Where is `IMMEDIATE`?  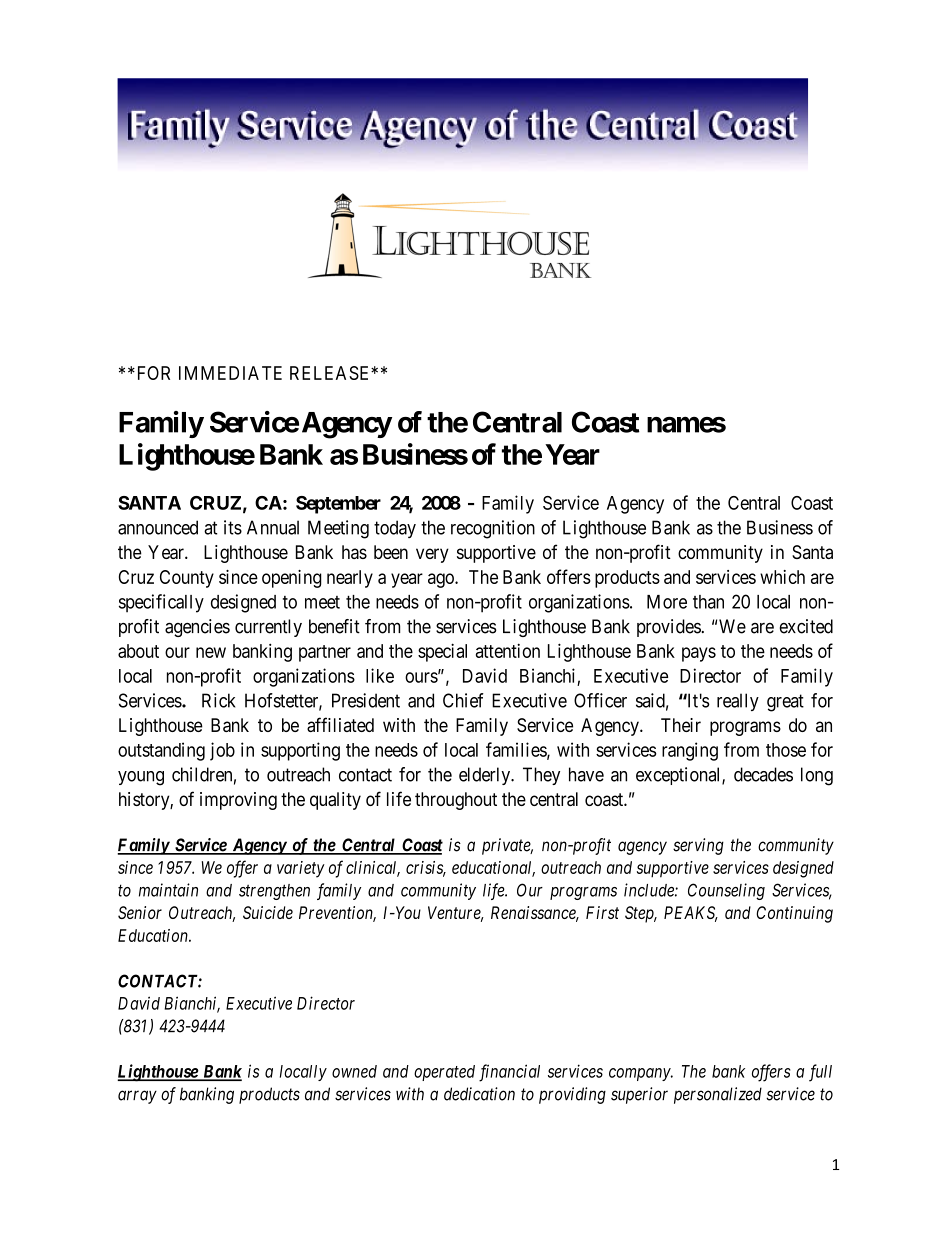
IMMEDIATE is located at coordinates (230, 373).
